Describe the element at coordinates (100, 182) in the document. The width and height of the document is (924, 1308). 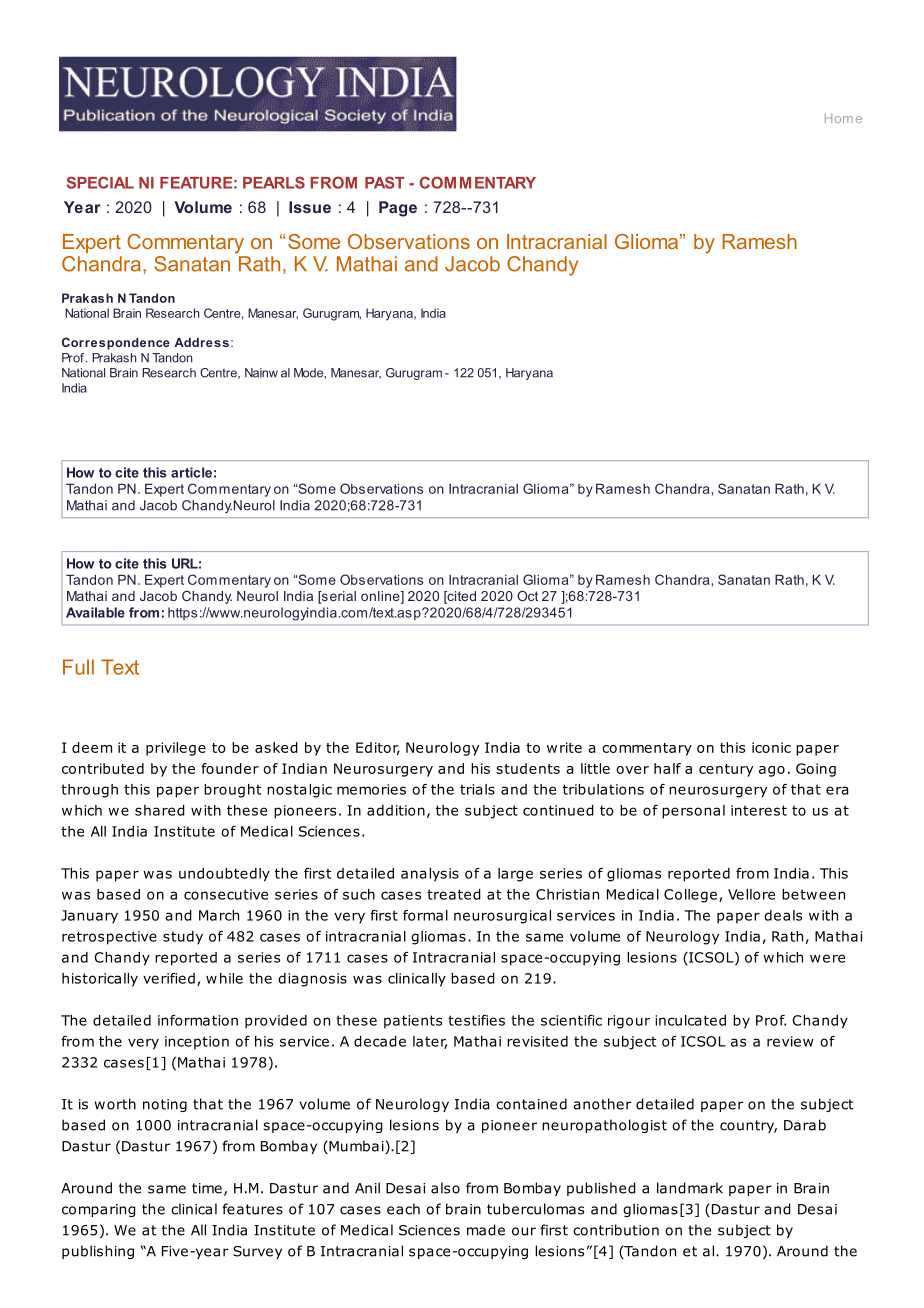
I see `SPECIAL` at that location.
